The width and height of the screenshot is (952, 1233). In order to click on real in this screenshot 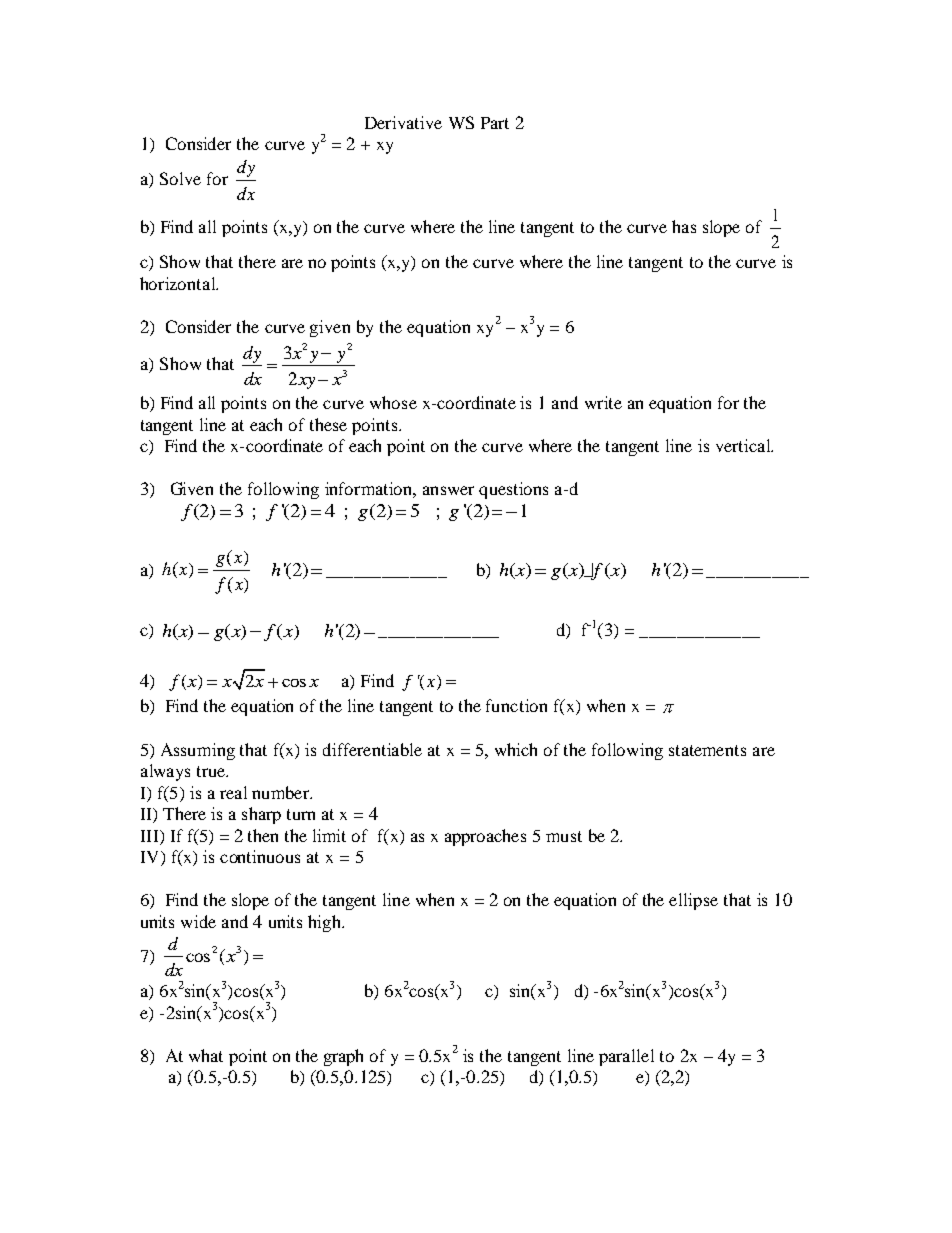, I will do `click(233, 792)`.
